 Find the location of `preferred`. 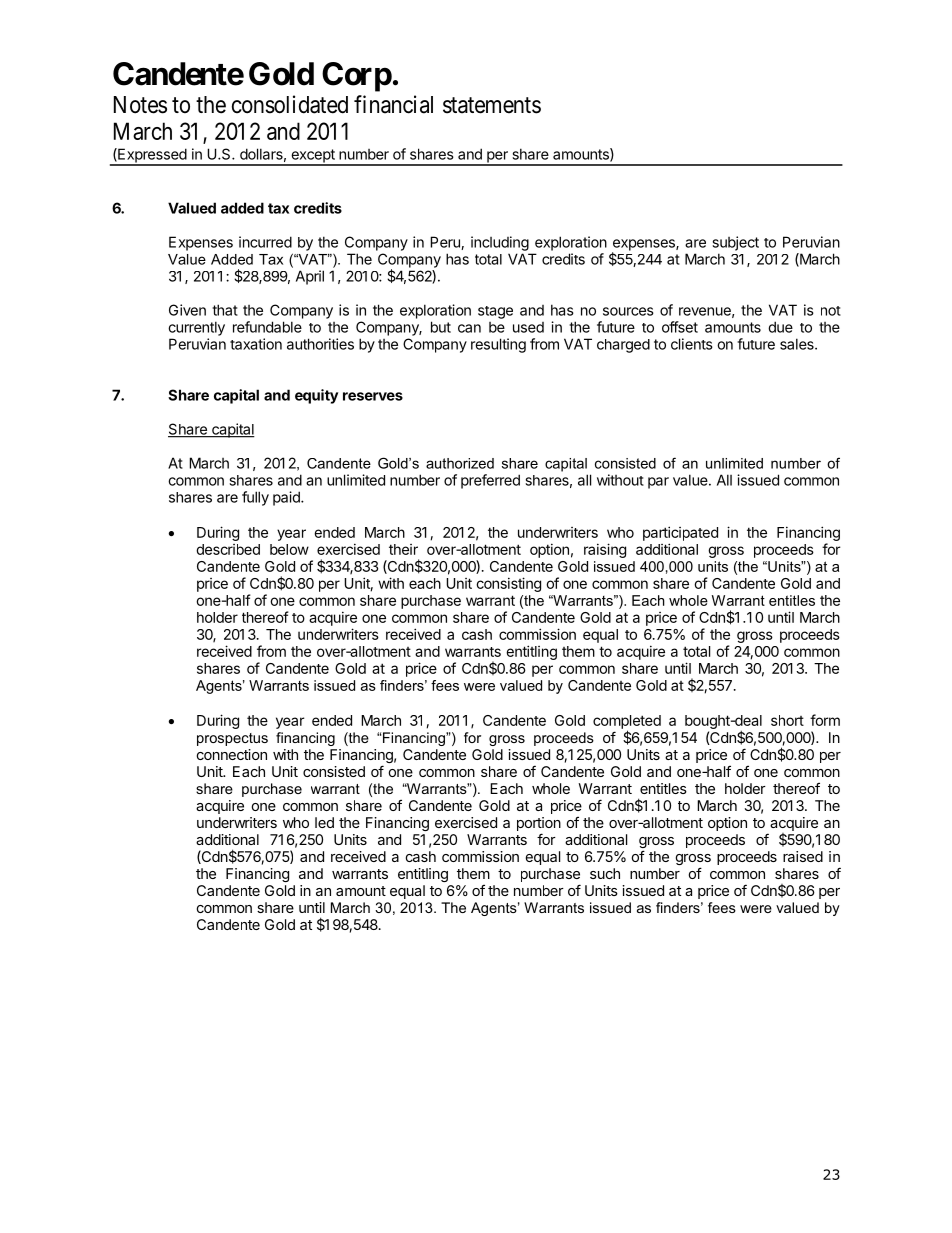

preferred is located at coordinates (490, 481).
